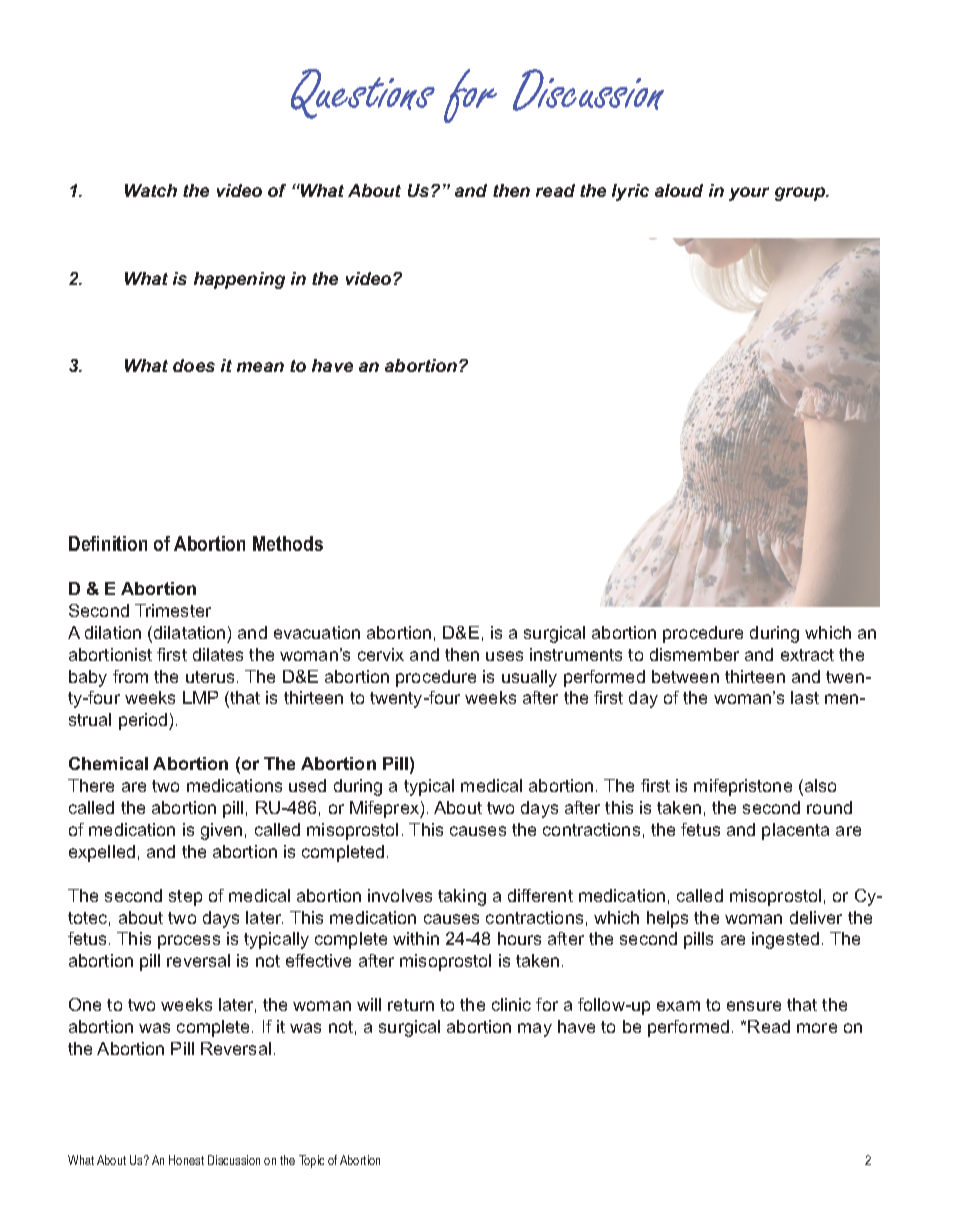 This page has height=1232, width=958. I want to click on does, so click(194, 365).
